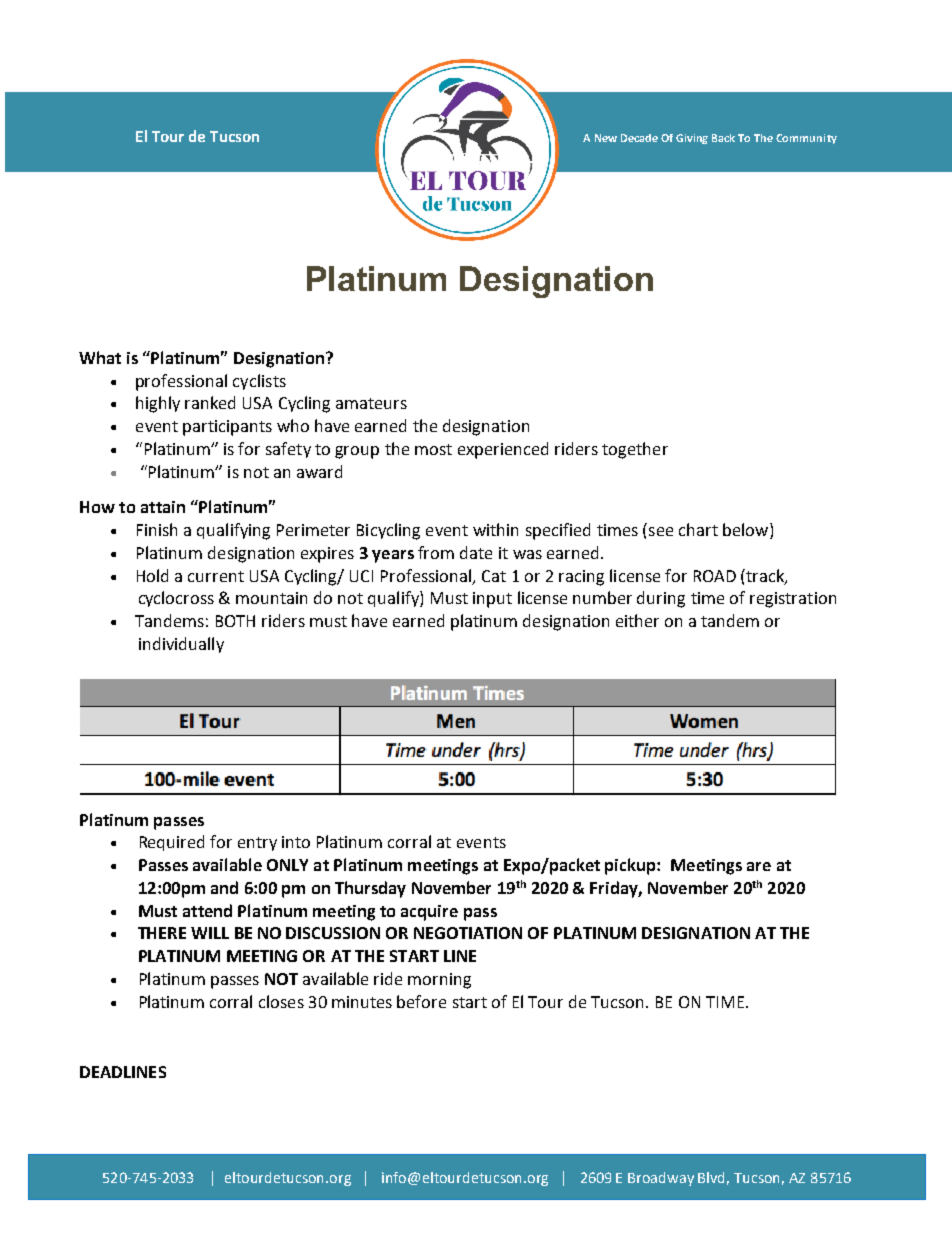 The width and height of the document is (952, 1233). I want to click on from, so click(436, 552).
